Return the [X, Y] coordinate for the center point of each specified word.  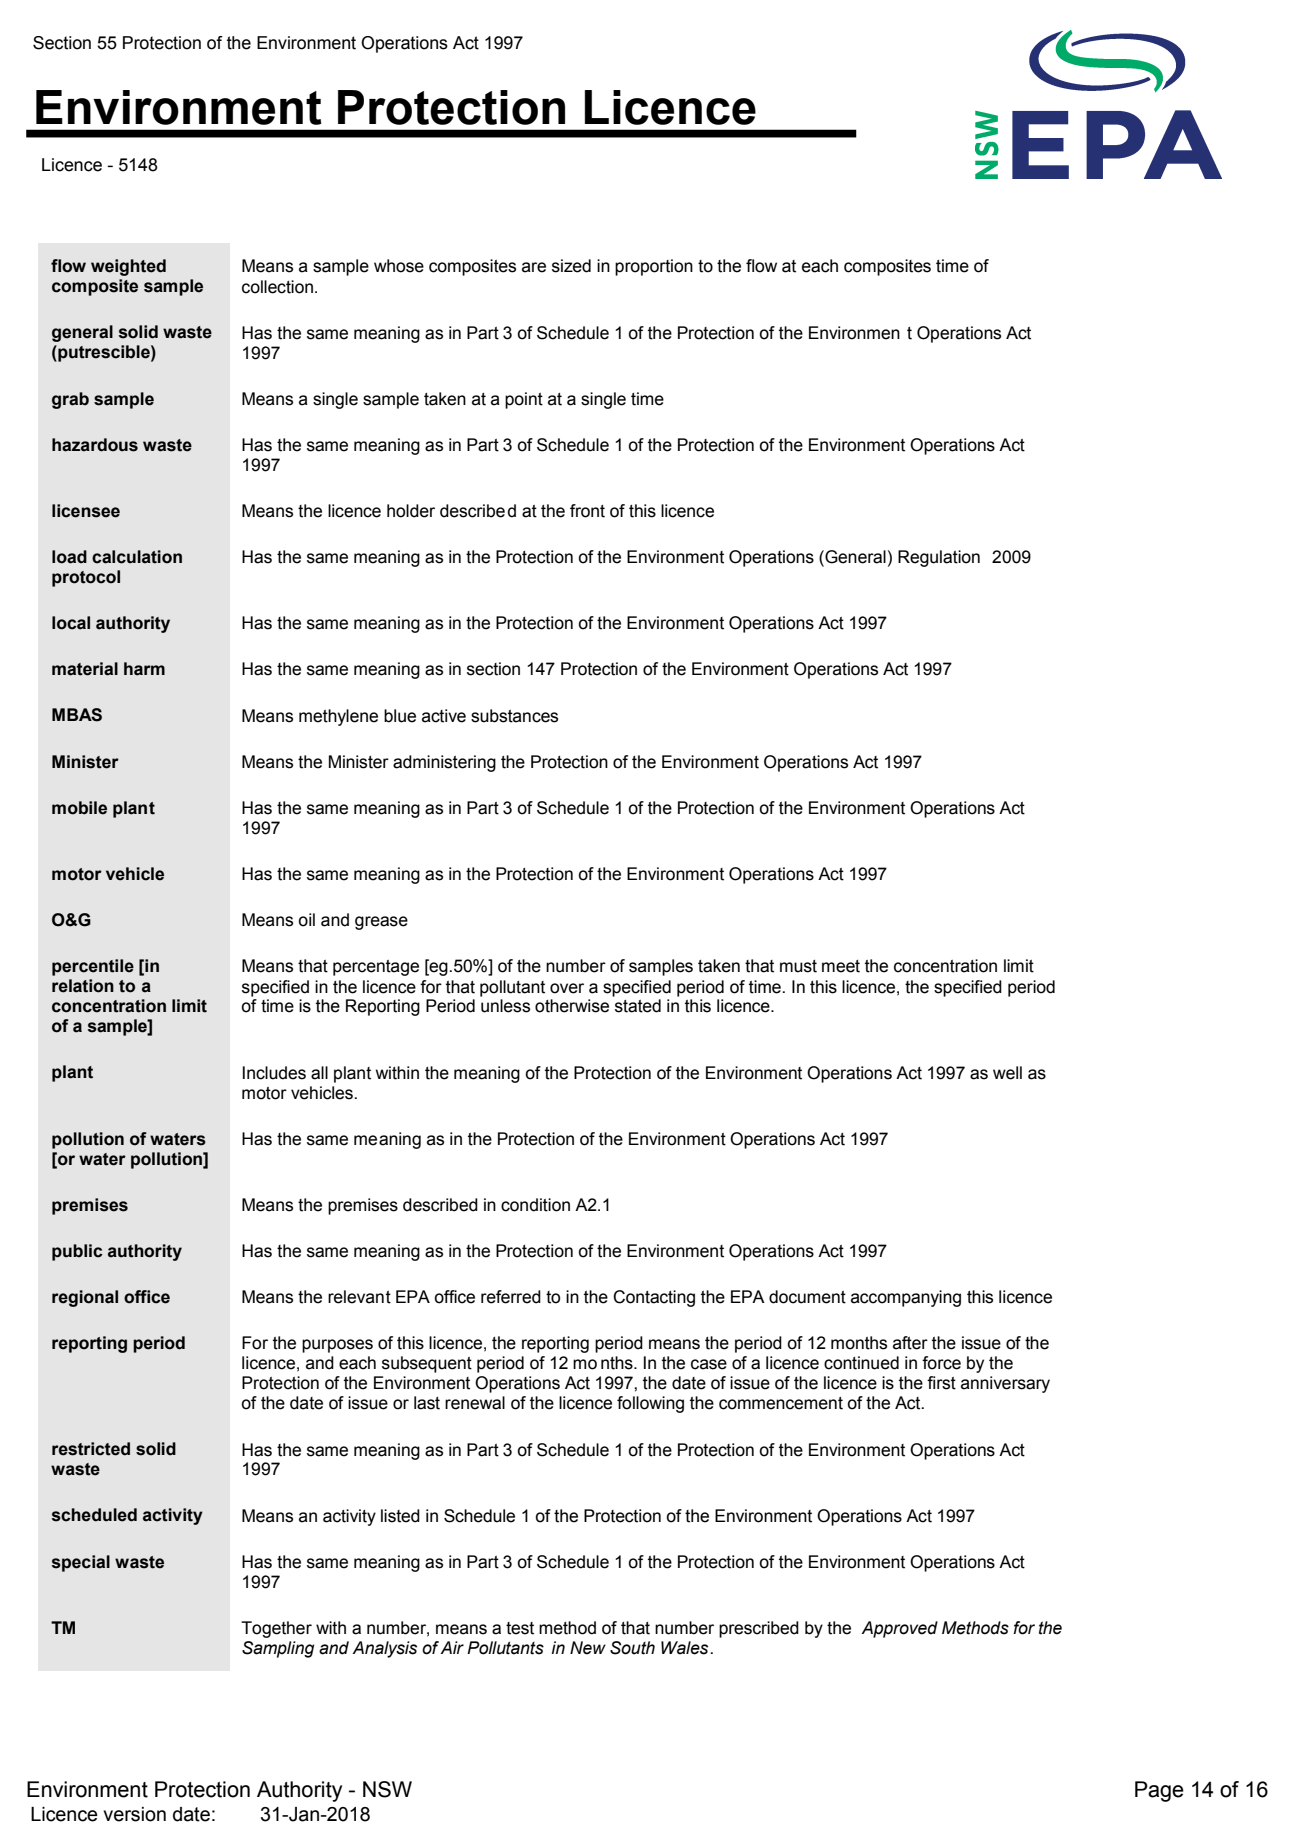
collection [277, 287]
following [650, 1404]
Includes [274, 1073]
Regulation [939, 558]
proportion [654, 267]
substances [514, 716]
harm [144, 669]
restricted [91, 1449]
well [1007, 1073]
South [632, 1648]
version [134, 1814]
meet [841, 966]
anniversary [1005, 1384]
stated [638, 1006]
